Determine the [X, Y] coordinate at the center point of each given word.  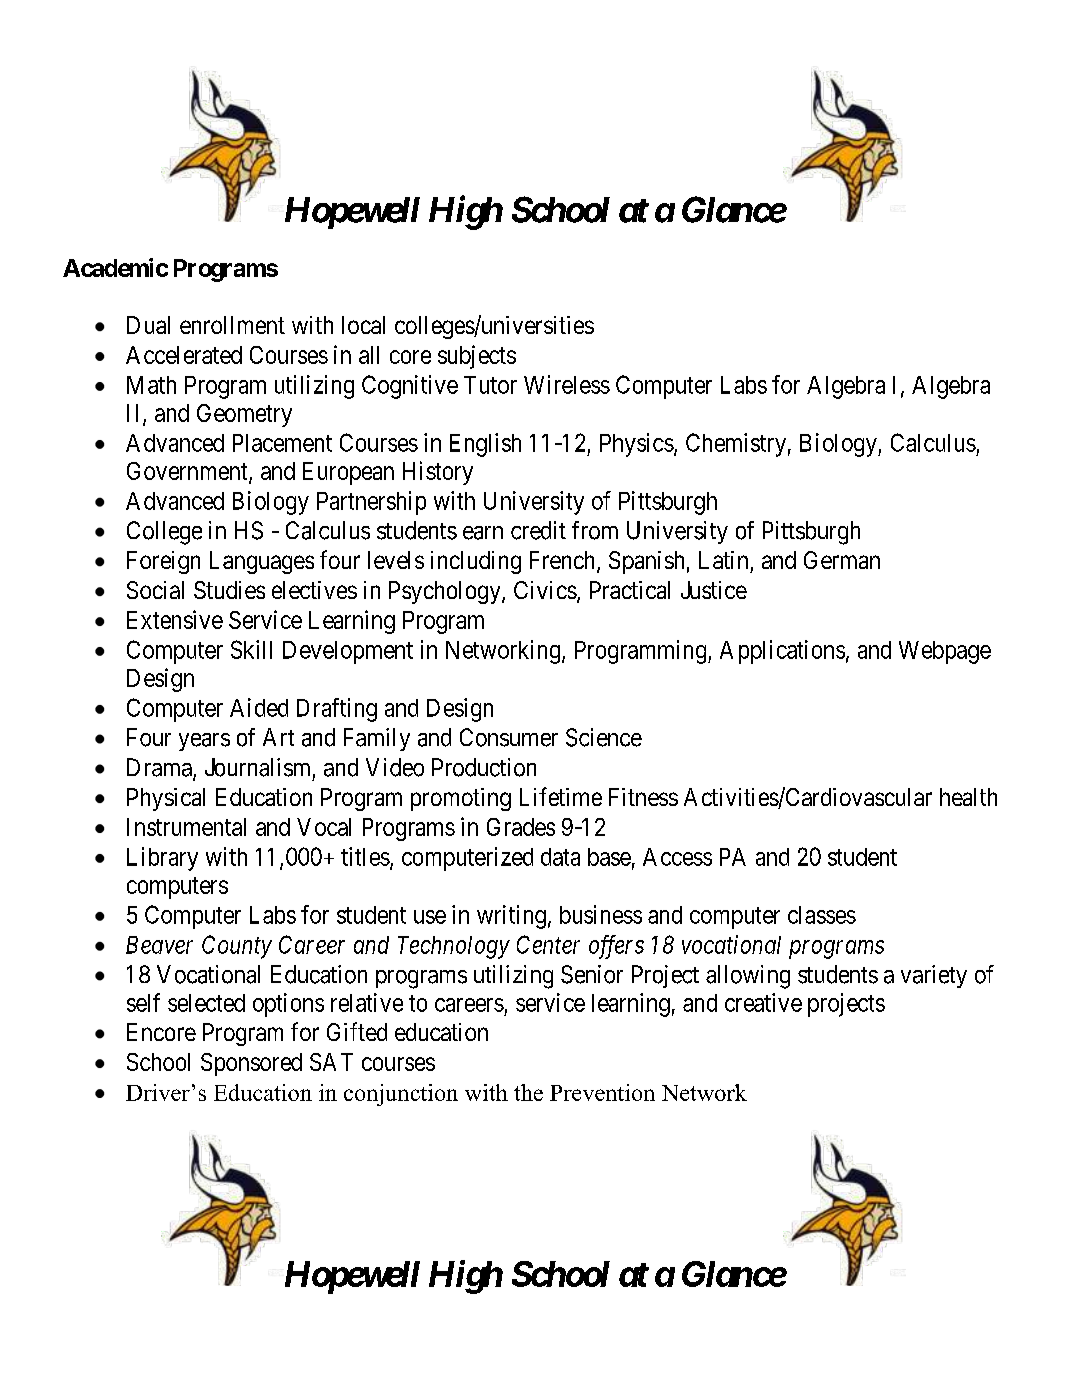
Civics [545, 590]
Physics [637, 445]
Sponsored [251, 1064]
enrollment [232, 325]
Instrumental [186, 827]
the [528, 1092]
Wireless [567, 384]
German [842, 560]
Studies [229, 590]
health [968, 797]
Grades [521, 827]
